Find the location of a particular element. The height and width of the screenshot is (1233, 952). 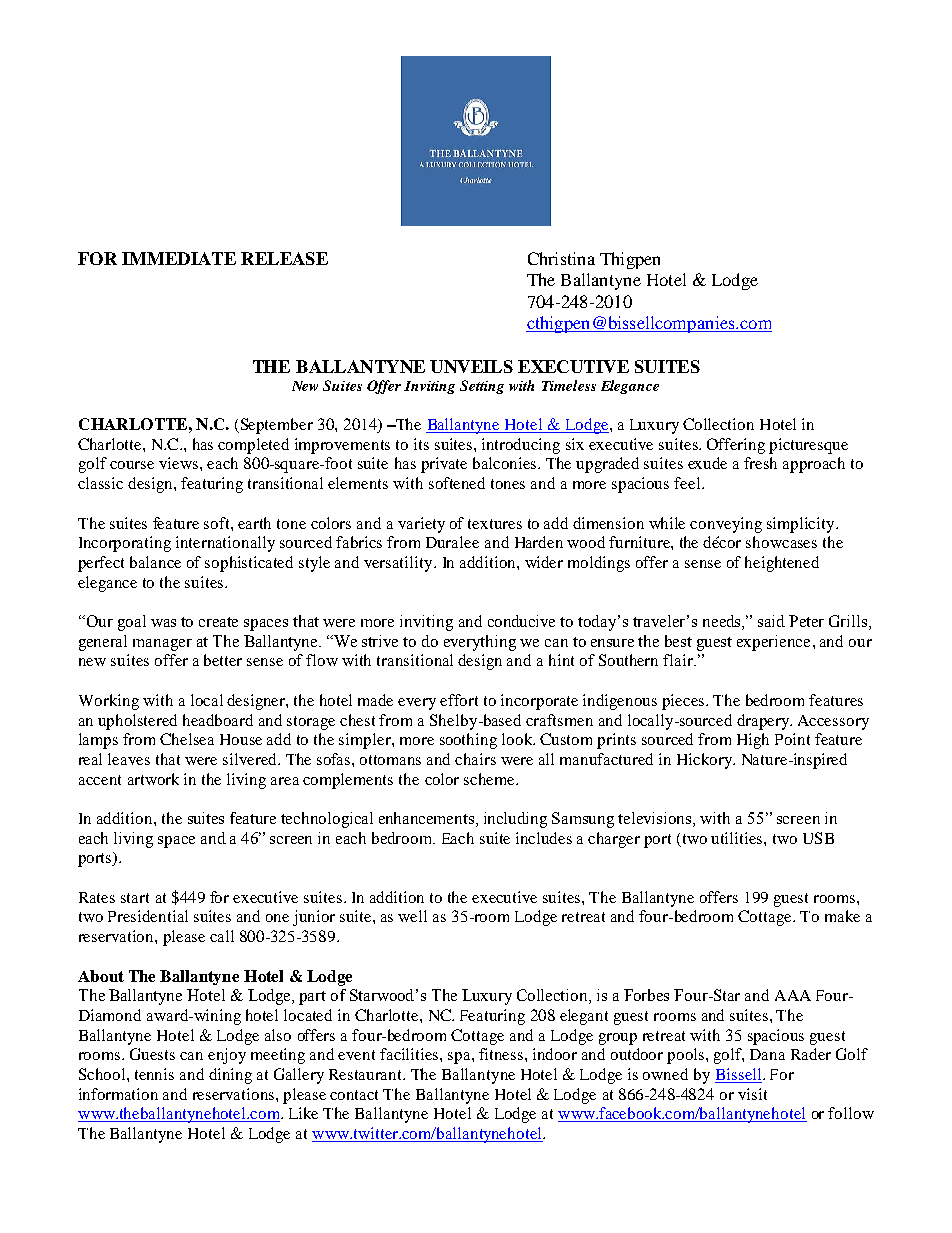

fitness is located at coordinates (502, 1054).
